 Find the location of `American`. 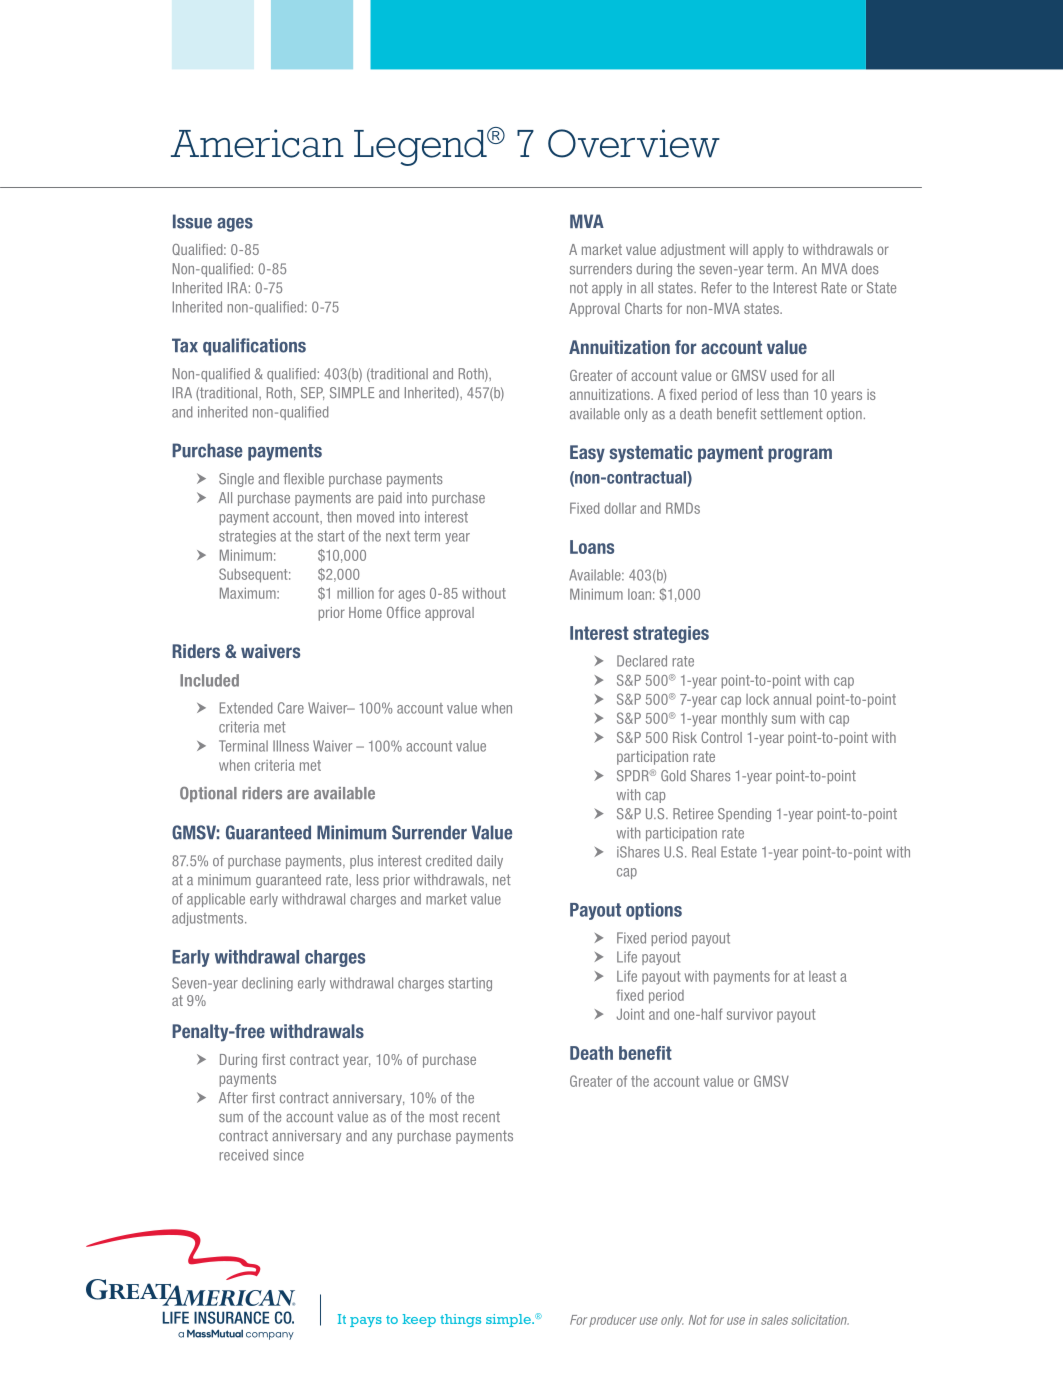

American is located at coordinates (257, 143).
